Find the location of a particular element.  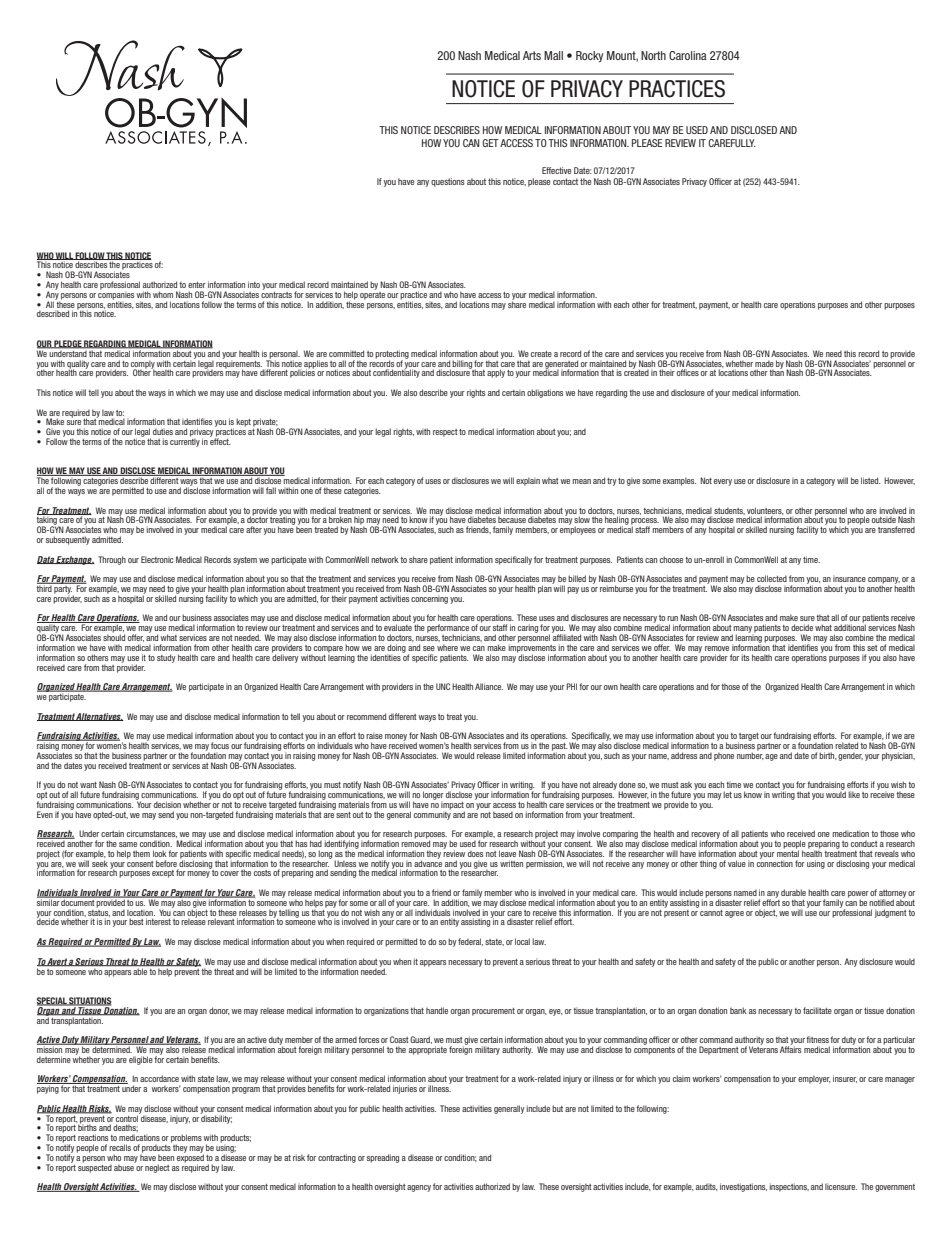

listed is located at coordinates (871, 480).
